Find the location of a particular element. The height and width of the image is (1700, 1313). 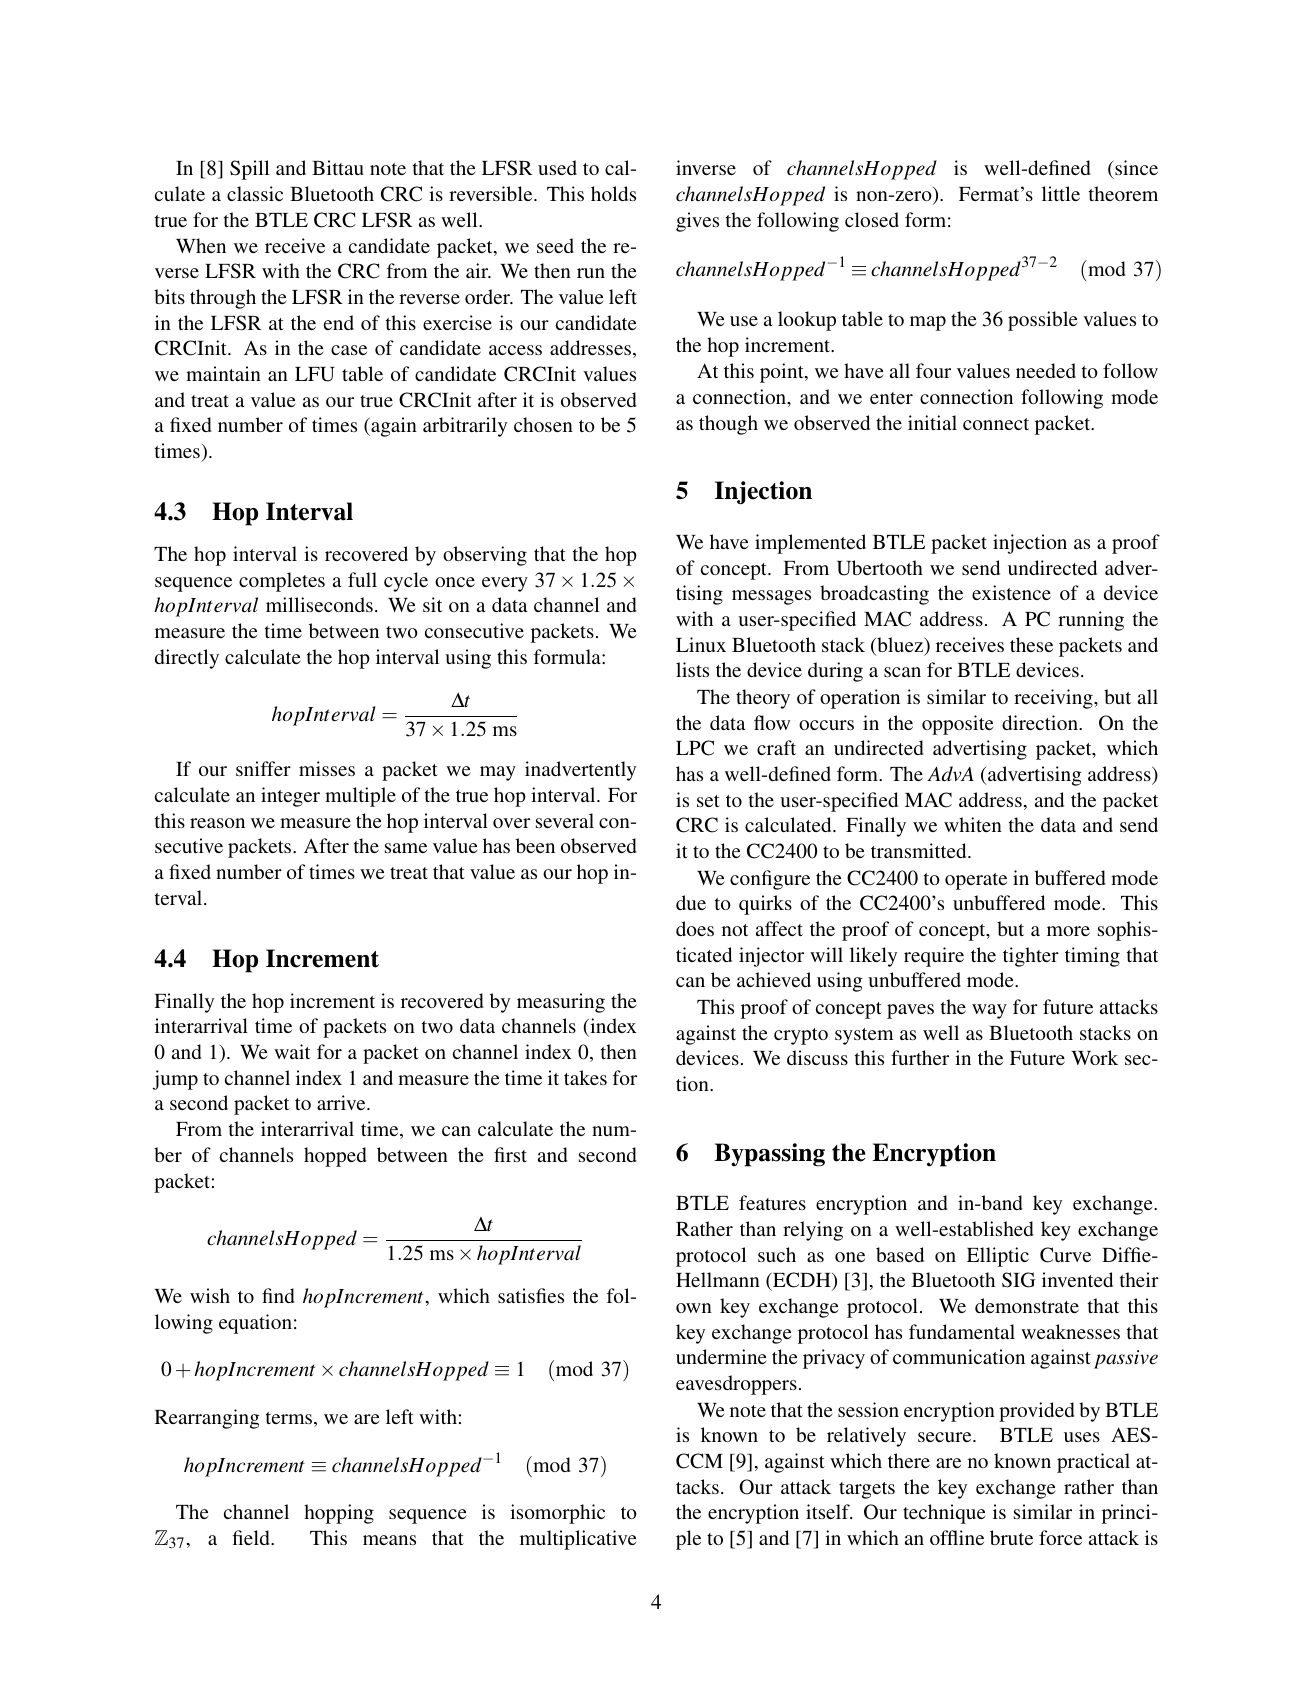

LPC is located at coordinates (695, 748).
